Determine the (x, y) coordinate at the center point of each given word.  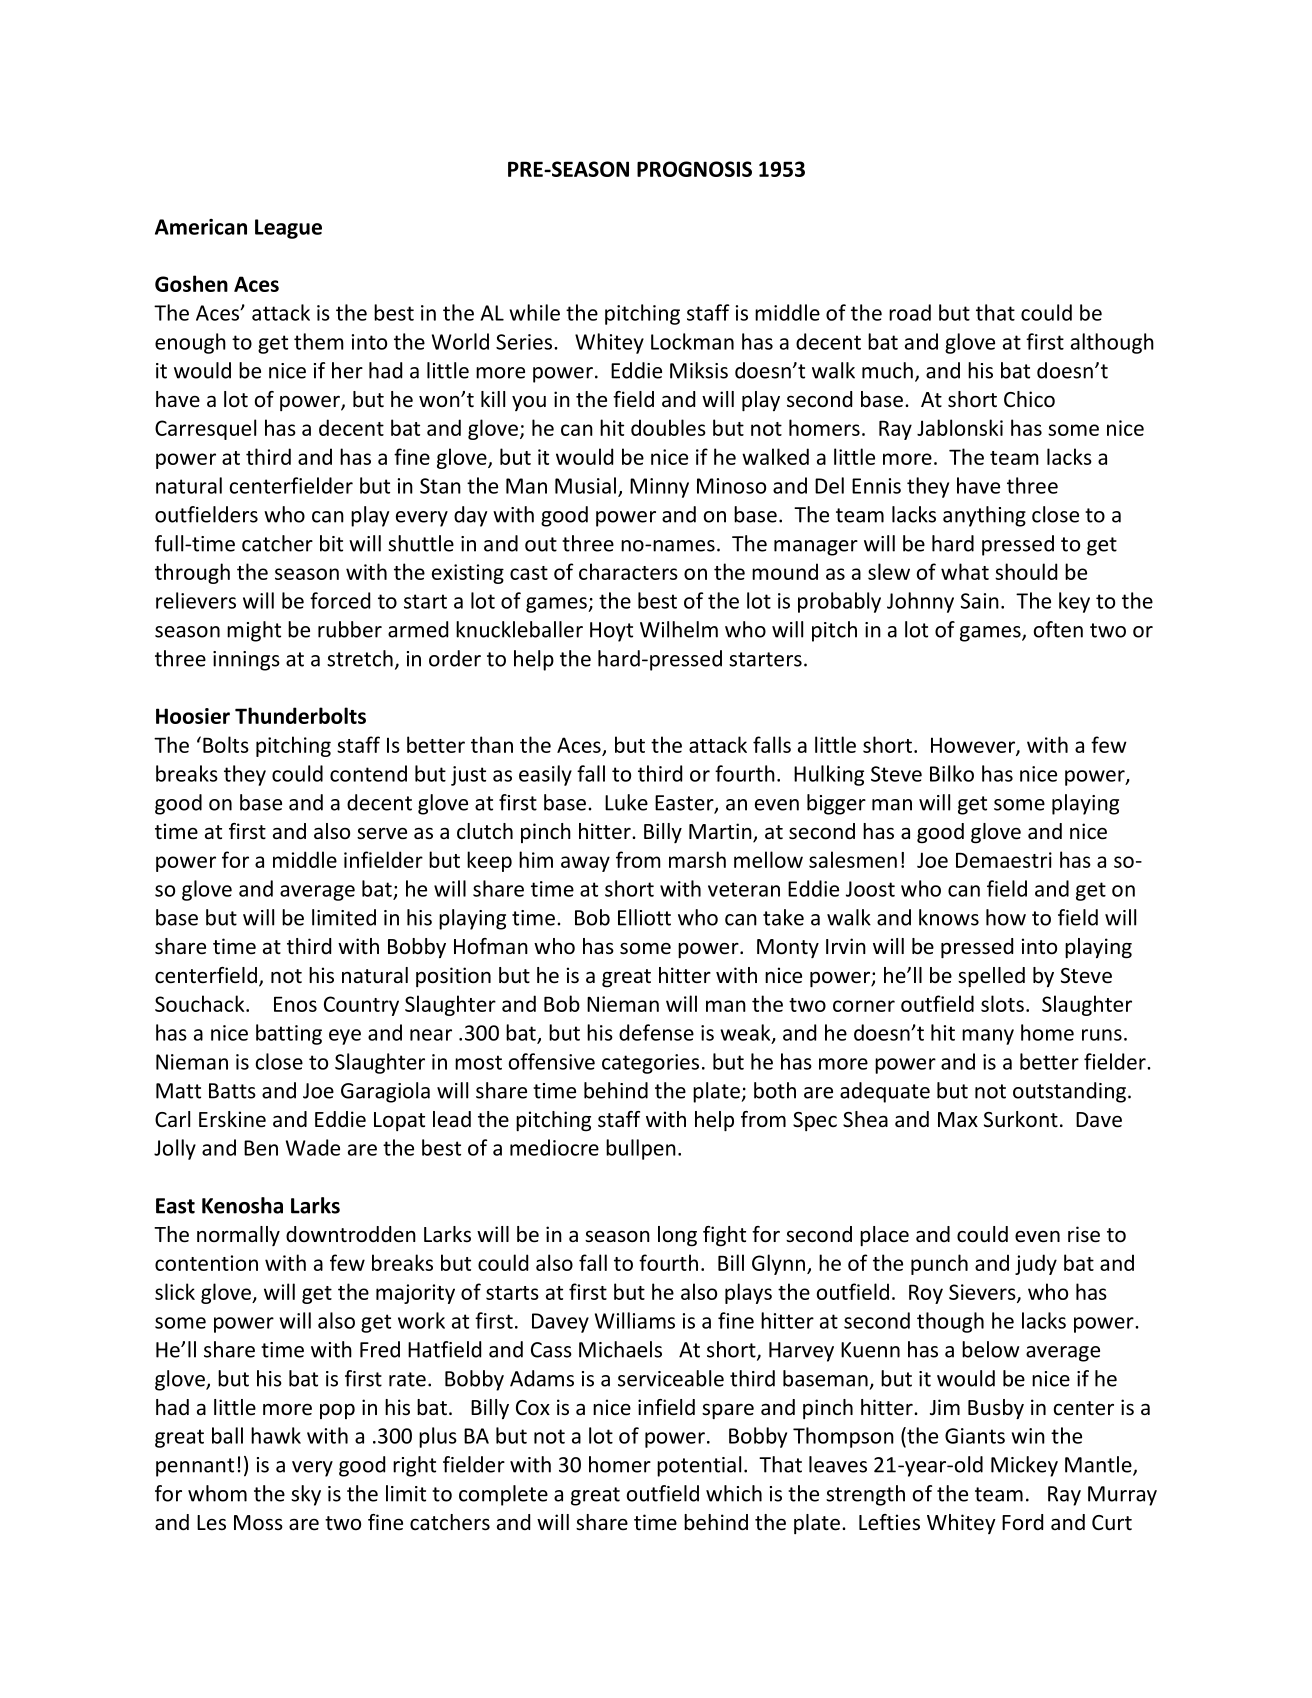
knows (949, 917)
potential (699, 1466)
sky (306, 1495)
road (910, 312)
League (288, 229)
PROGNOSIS (694, 169)
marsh (697, 859)
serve (382, 833)
